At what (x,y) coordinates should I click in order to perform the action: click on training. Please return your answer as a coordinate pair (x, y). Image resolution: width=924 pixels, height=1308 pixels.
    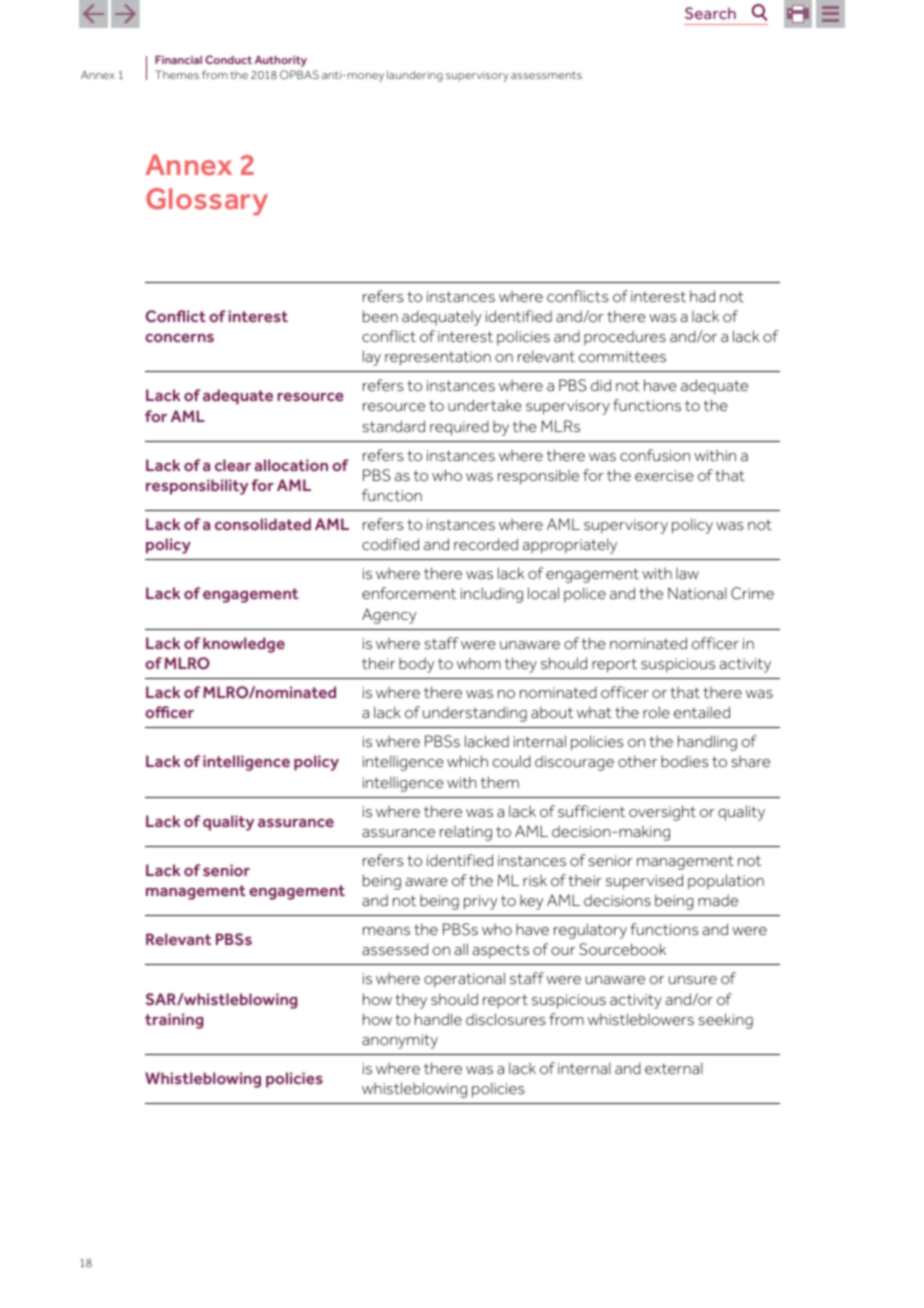
    Looking at the image, I should click on (174, 1021).
